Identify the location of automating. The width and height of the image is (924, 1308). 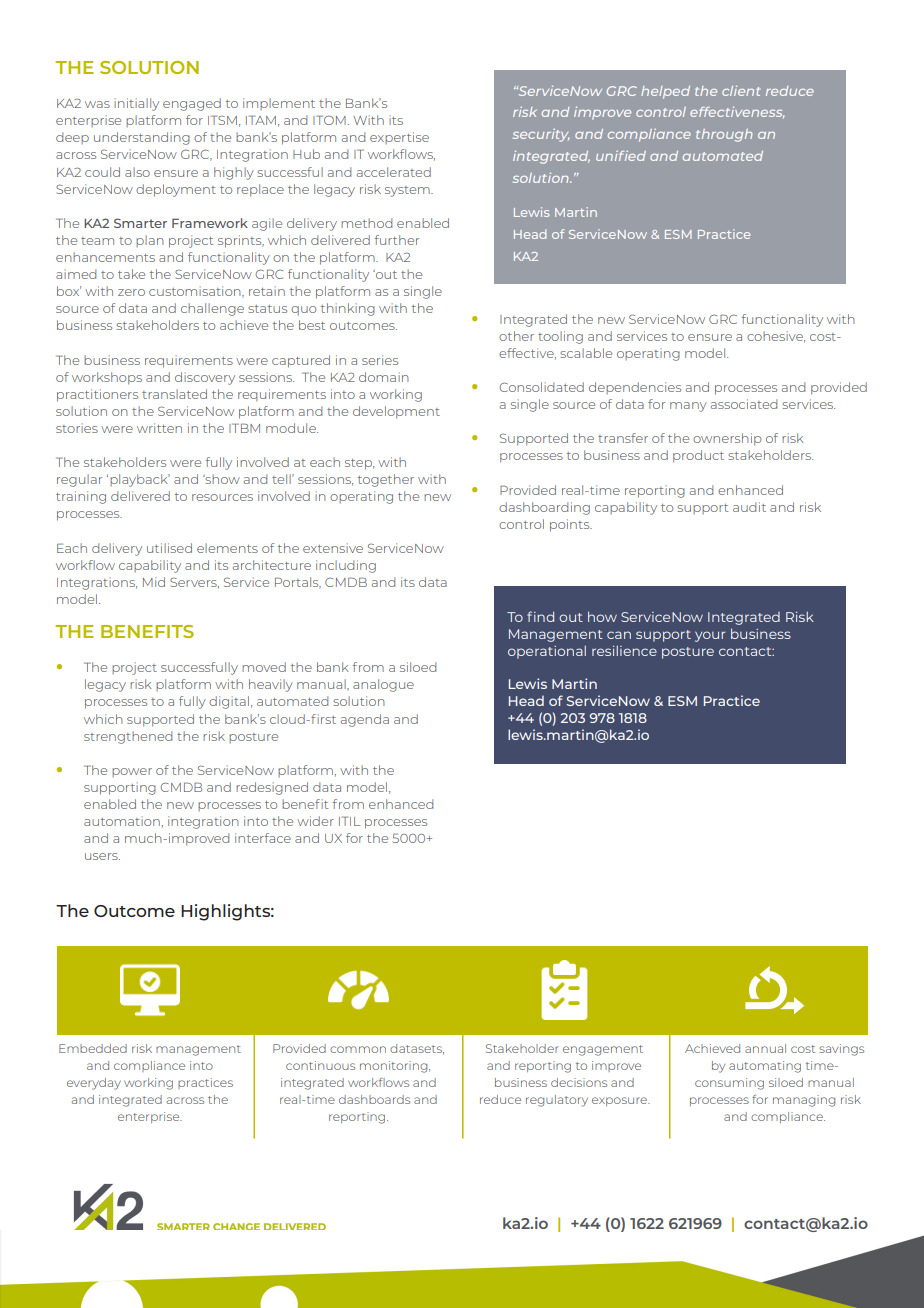
(765, 1067).
